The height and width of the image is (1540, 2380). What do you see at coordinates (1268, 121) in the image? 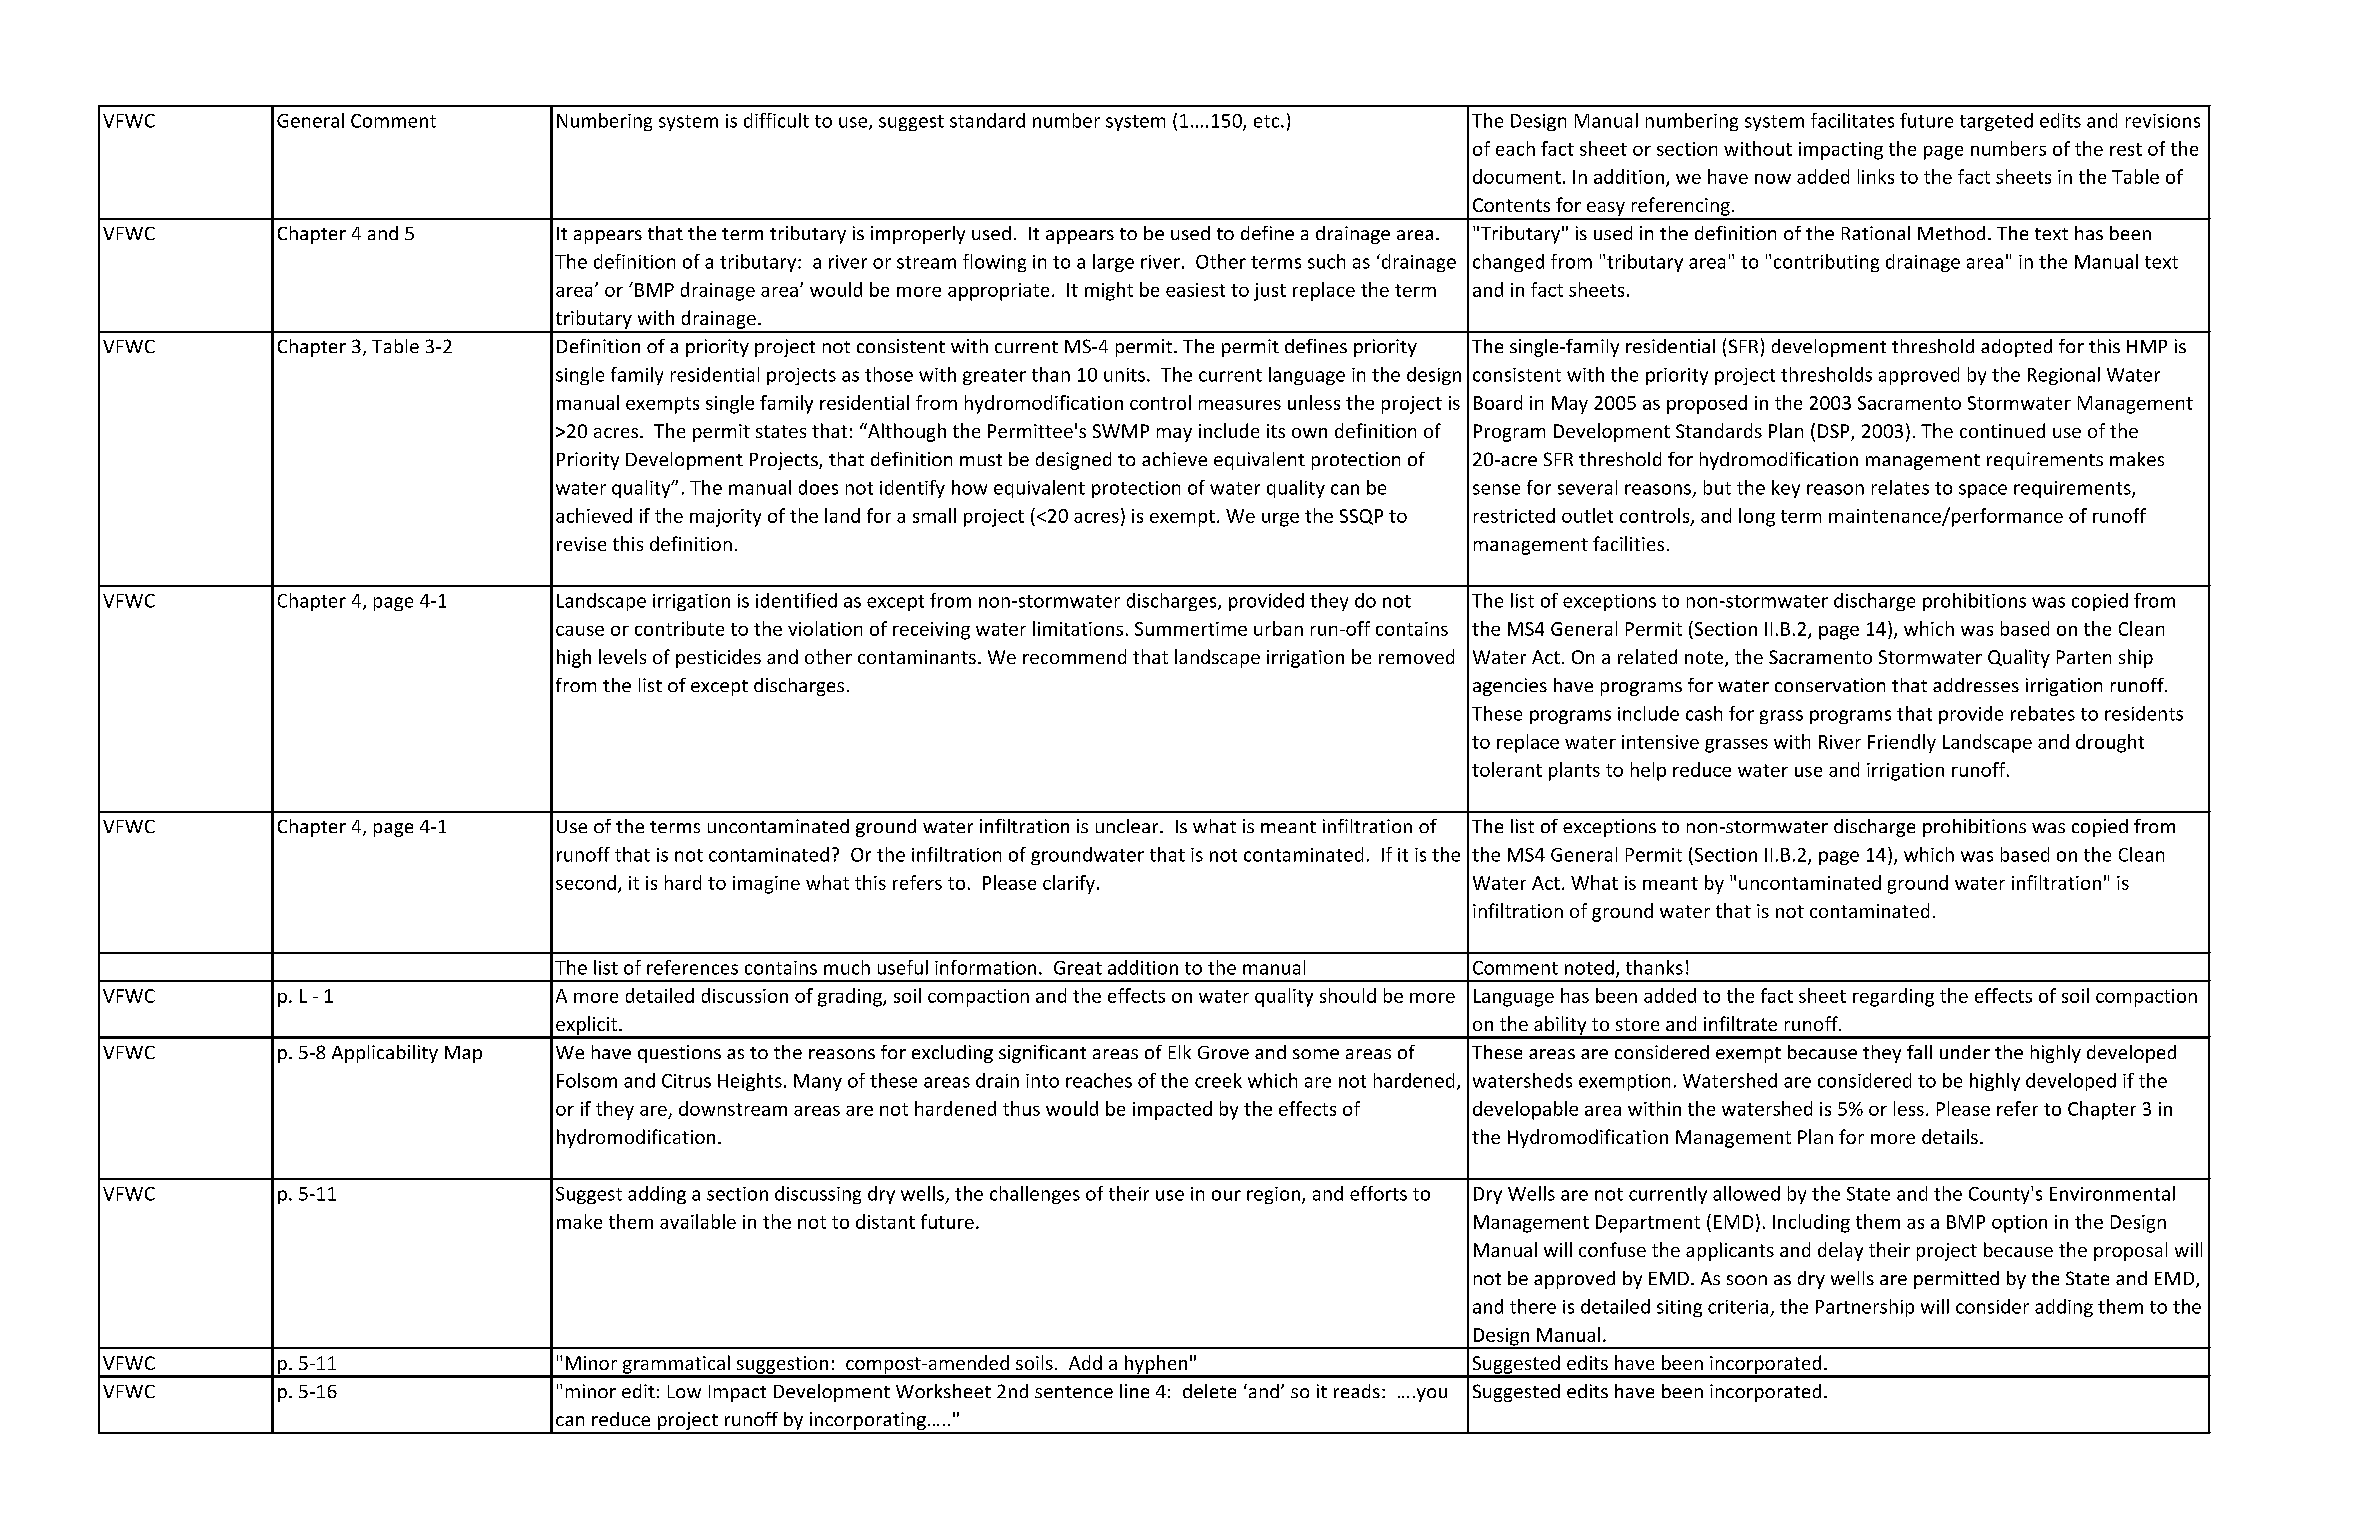
I see `etc` at bounding box center [1268, 121].
